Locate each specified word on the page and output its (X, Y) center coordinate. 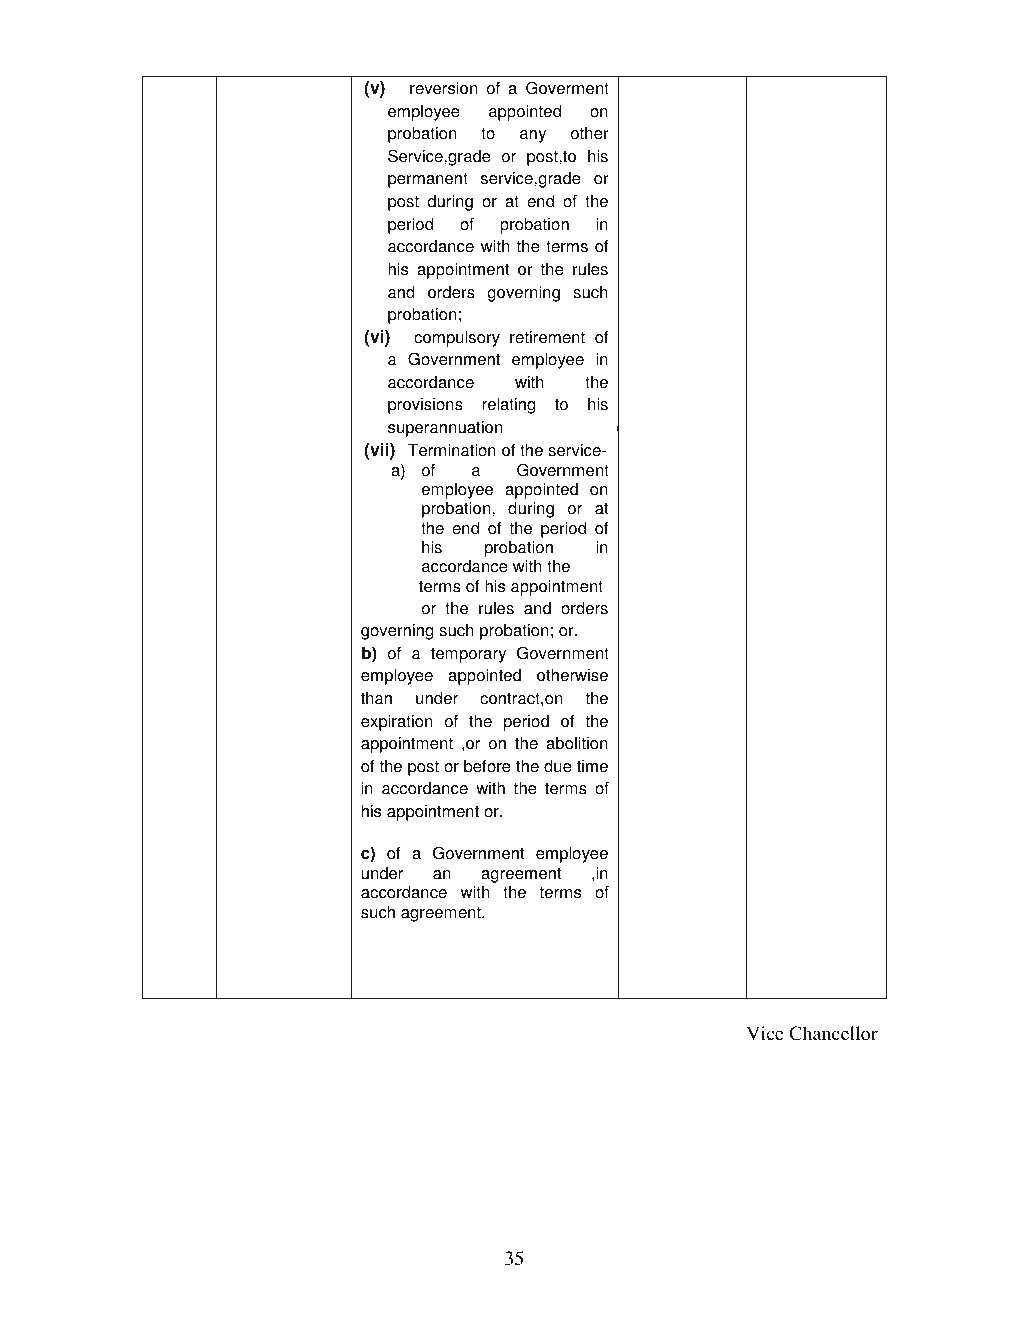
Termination (452, 450)
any (533, 136)
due (558, 766)
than (376, 698)
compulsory (457, 338)
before (487, 766)
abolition (577, 743)
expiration (396, 722)
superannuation (445, 429)
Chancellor (833, 1033)
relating (508, 405)
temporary (468, 655)
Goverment (567, 88)
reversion (443, 88)
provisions (425, 406)
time (592, 766)
